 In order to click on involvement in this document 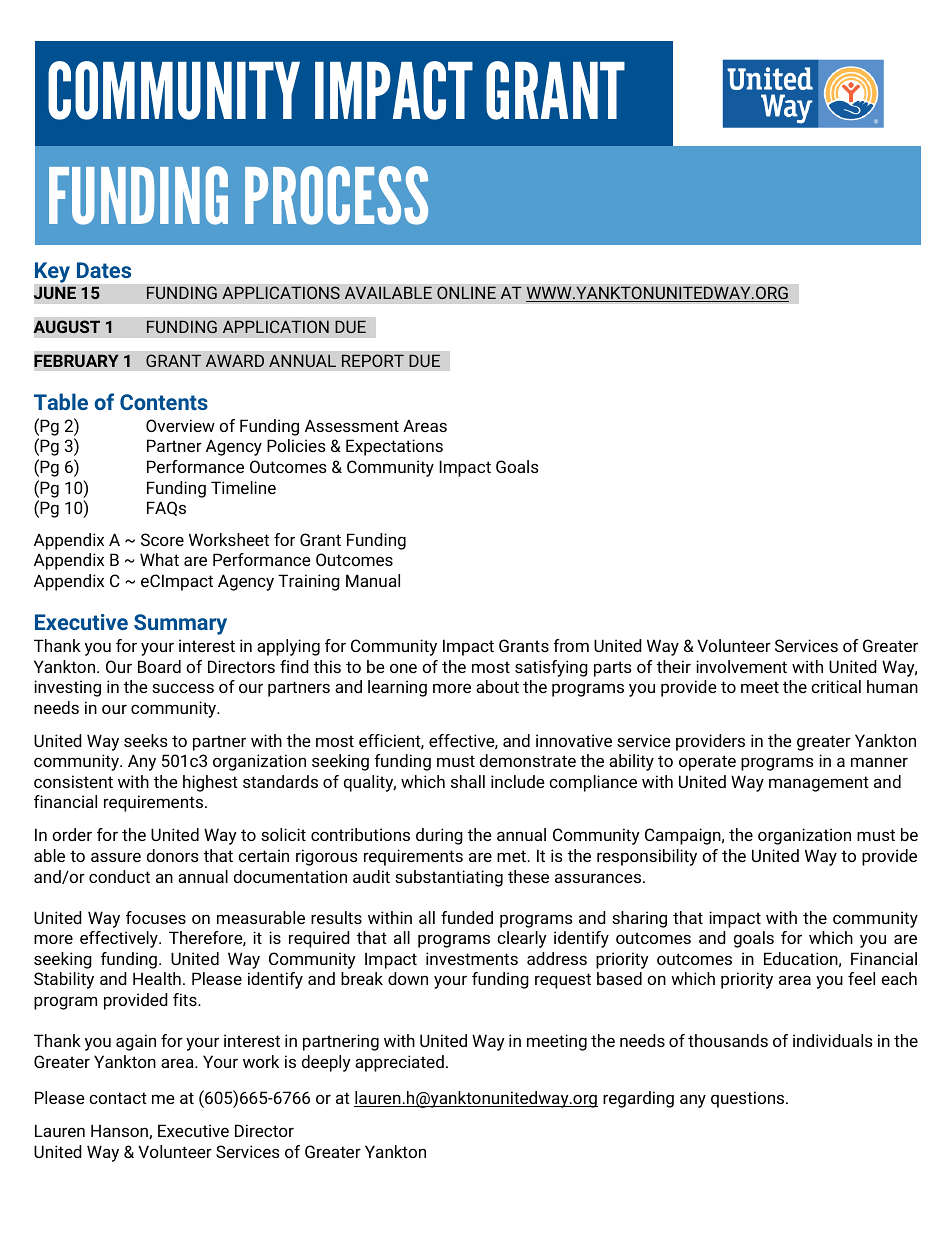, I will do `click(741, 666)`.
